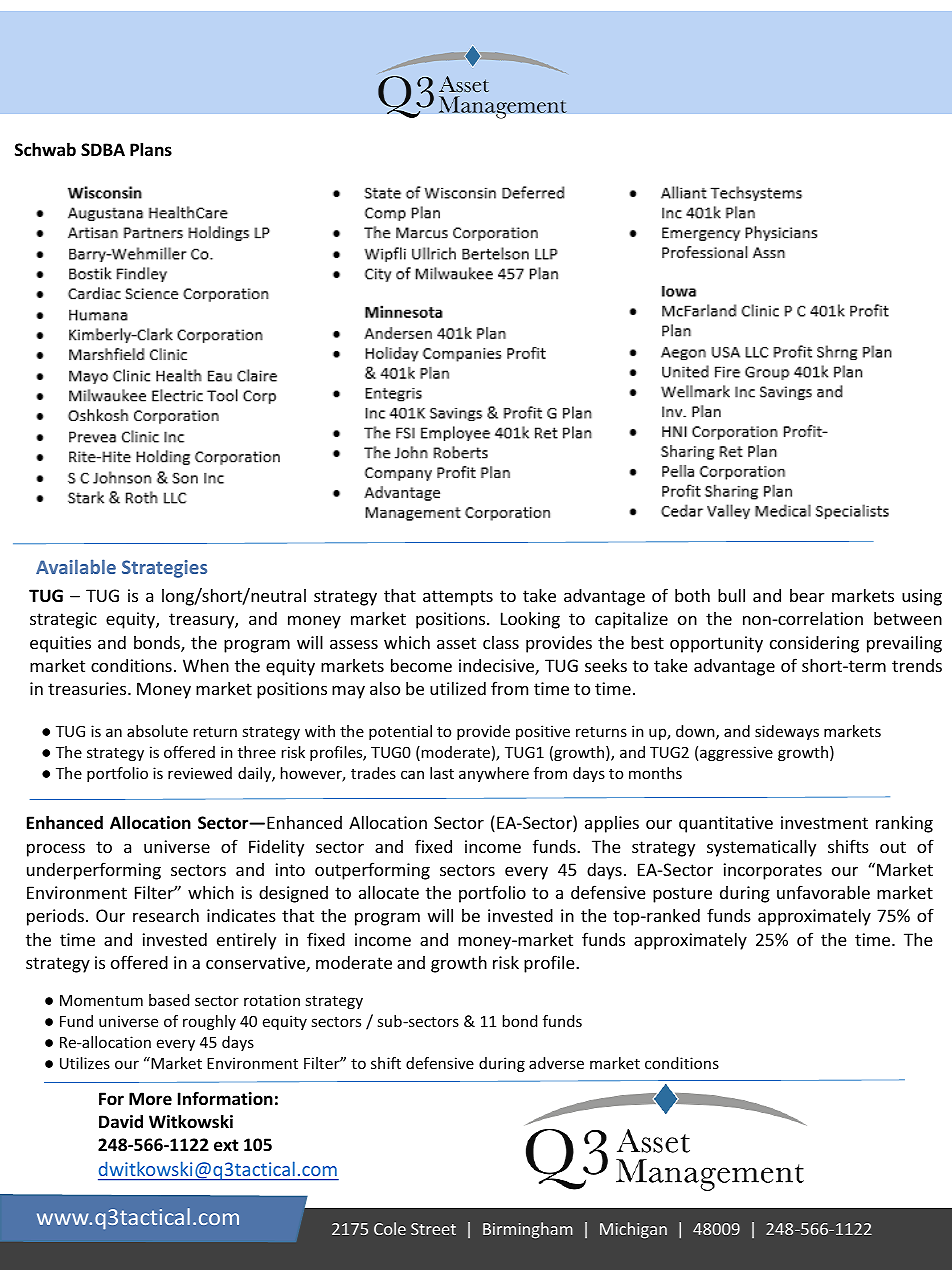 This screenshot has width=952, height=1270. What do you see at coordinates (226, 1145) in the screenshot?
I see `ext` at bounding box center [226, 1145].
